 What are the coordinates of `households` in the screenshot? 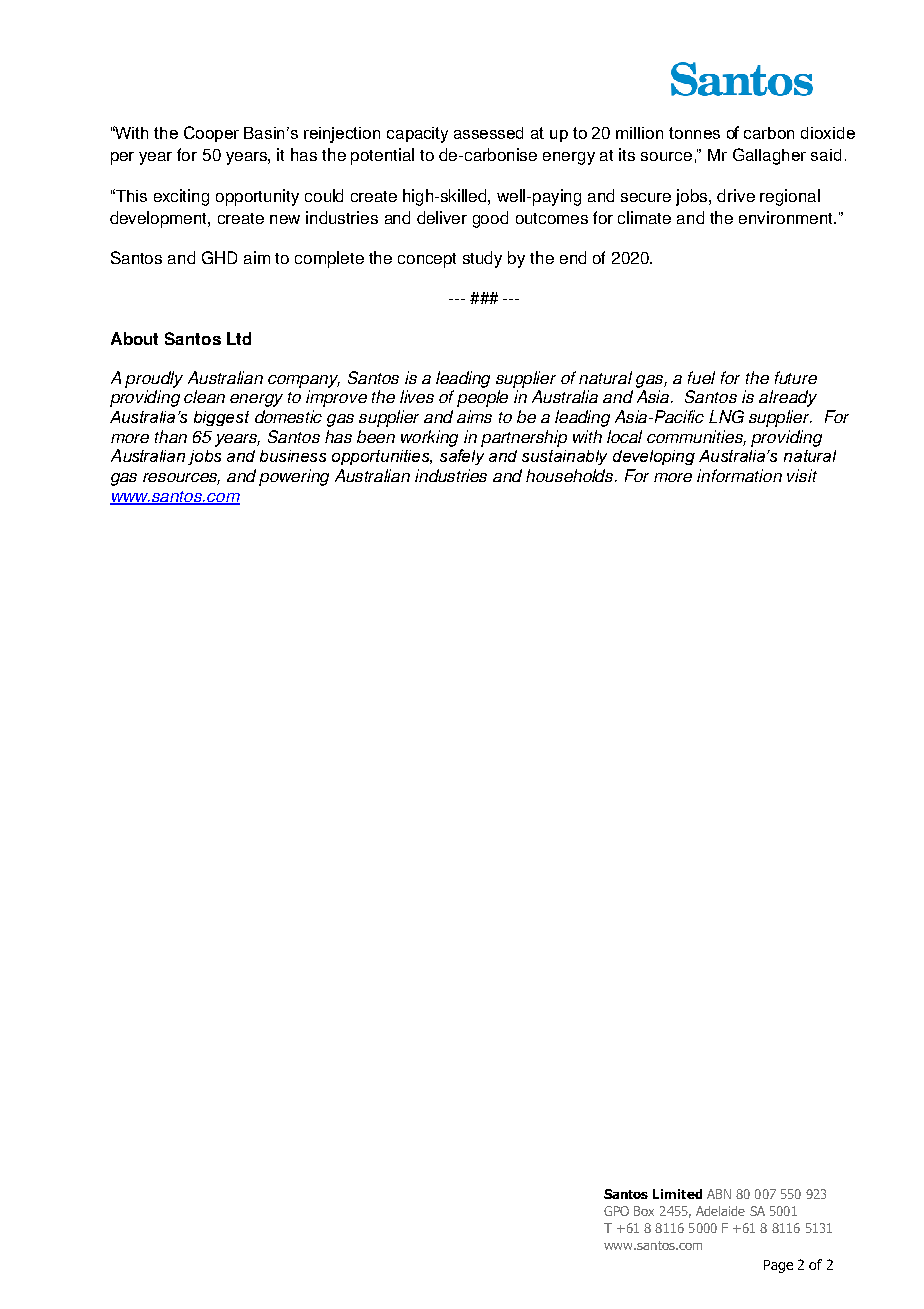 It's located at (571, 475).
